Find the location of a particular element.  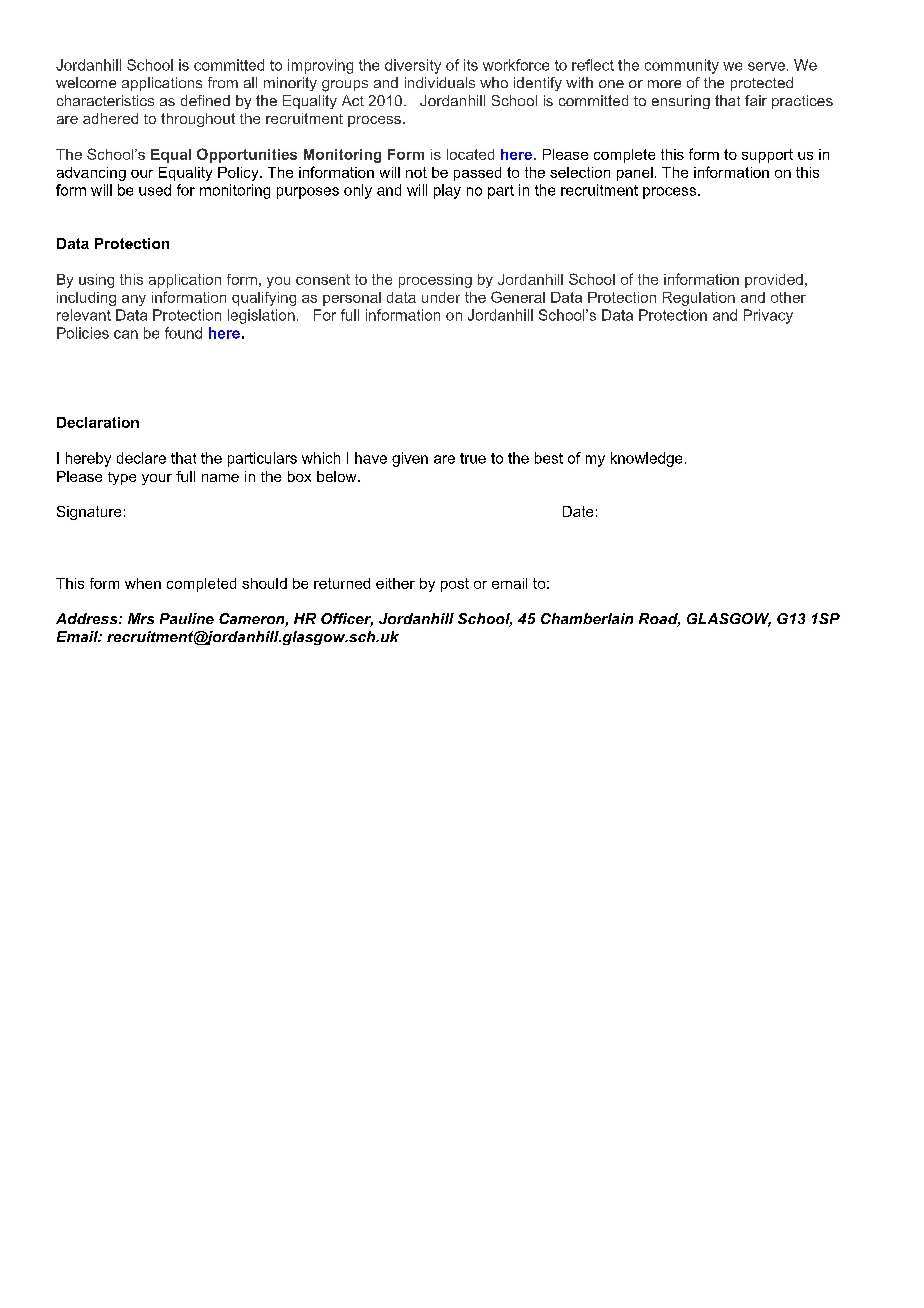

under is located at coordinates (441, 297).
